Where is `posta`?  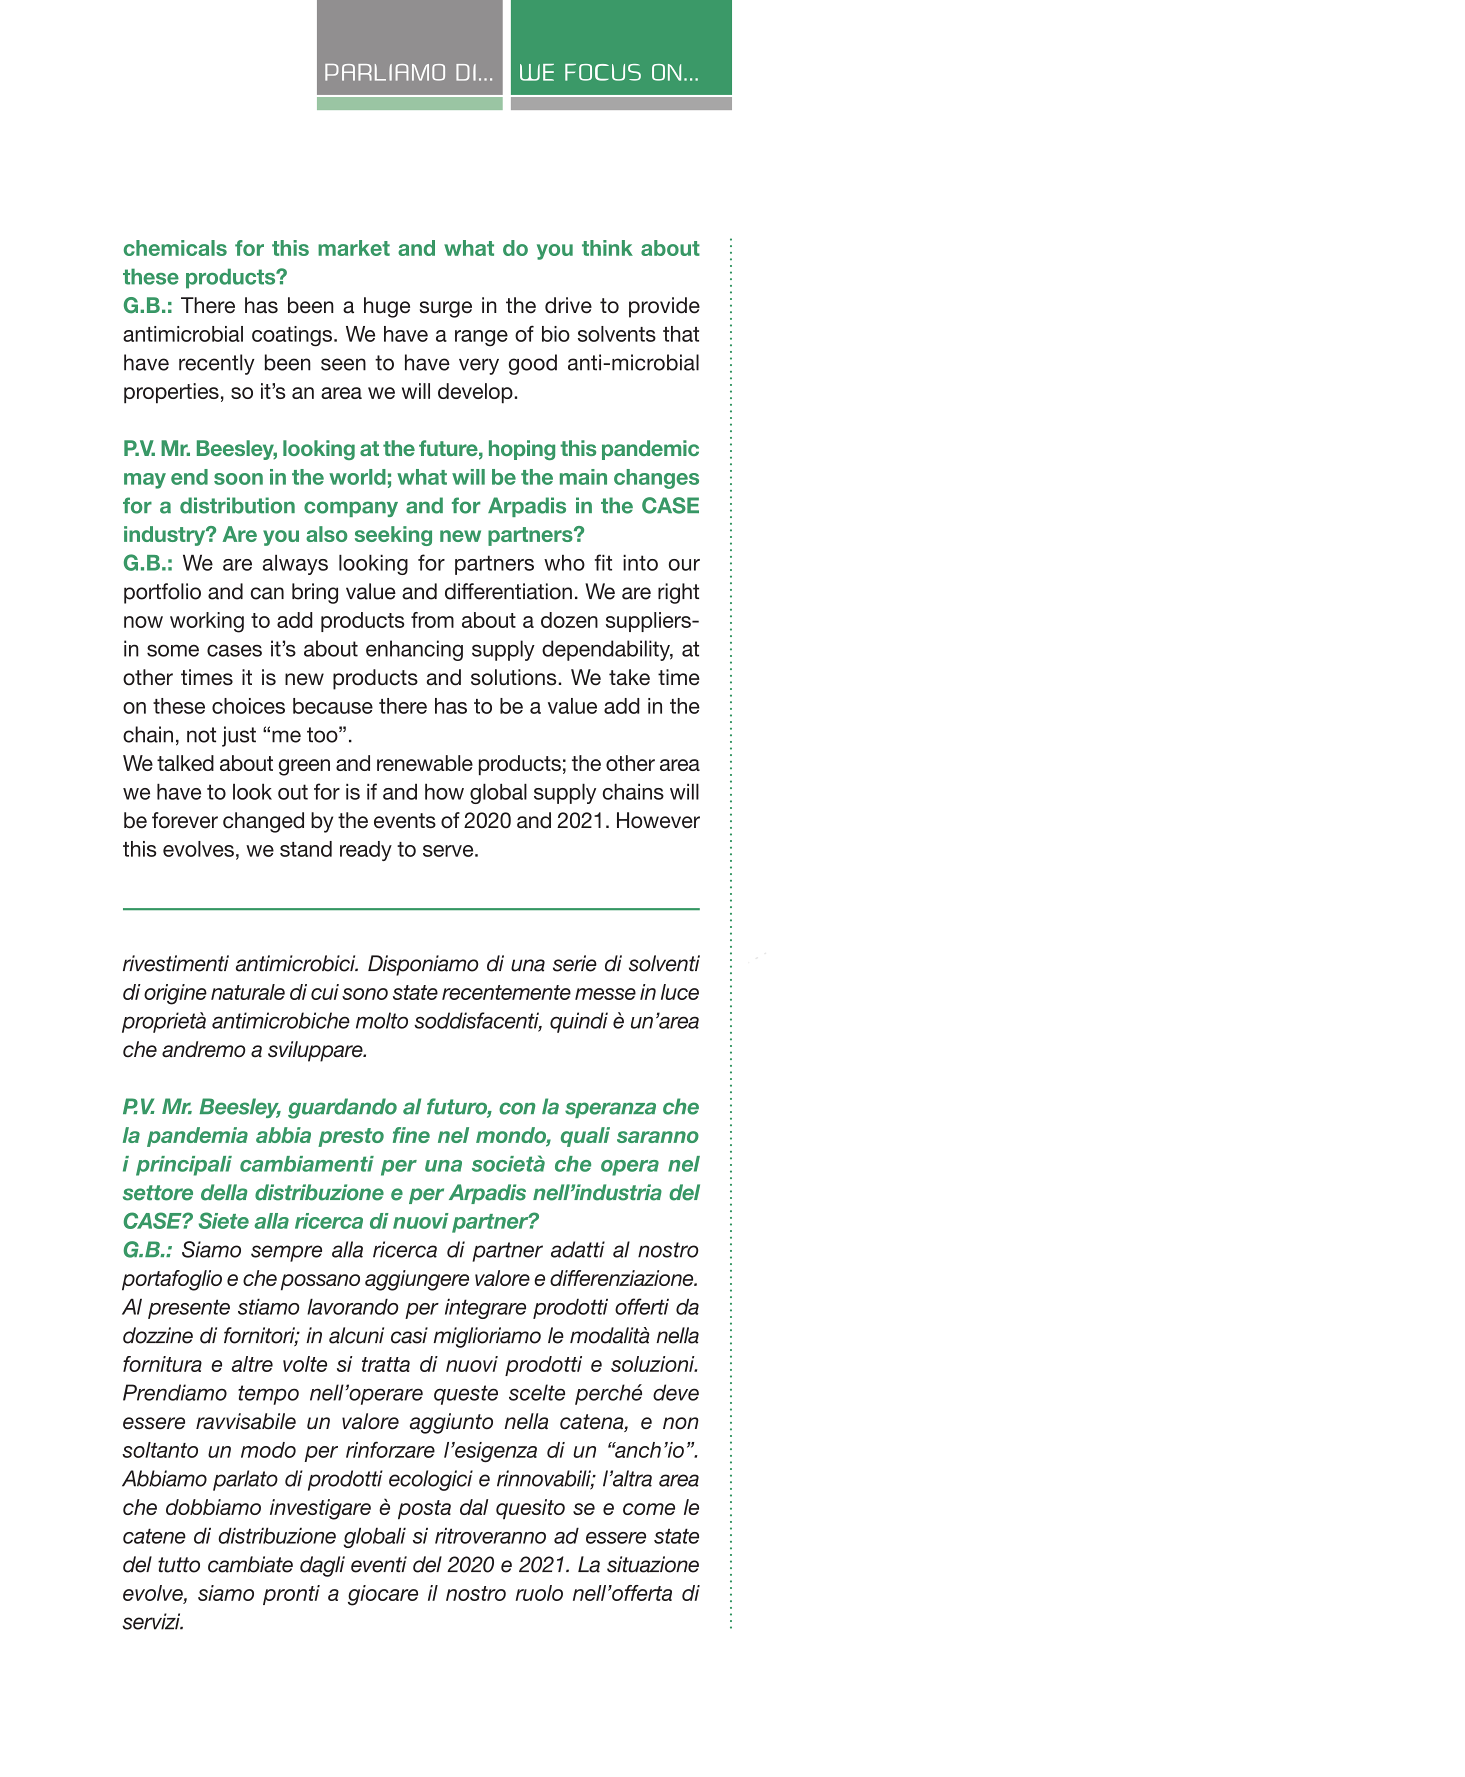 posta is located at coordinates (424, 1510).
